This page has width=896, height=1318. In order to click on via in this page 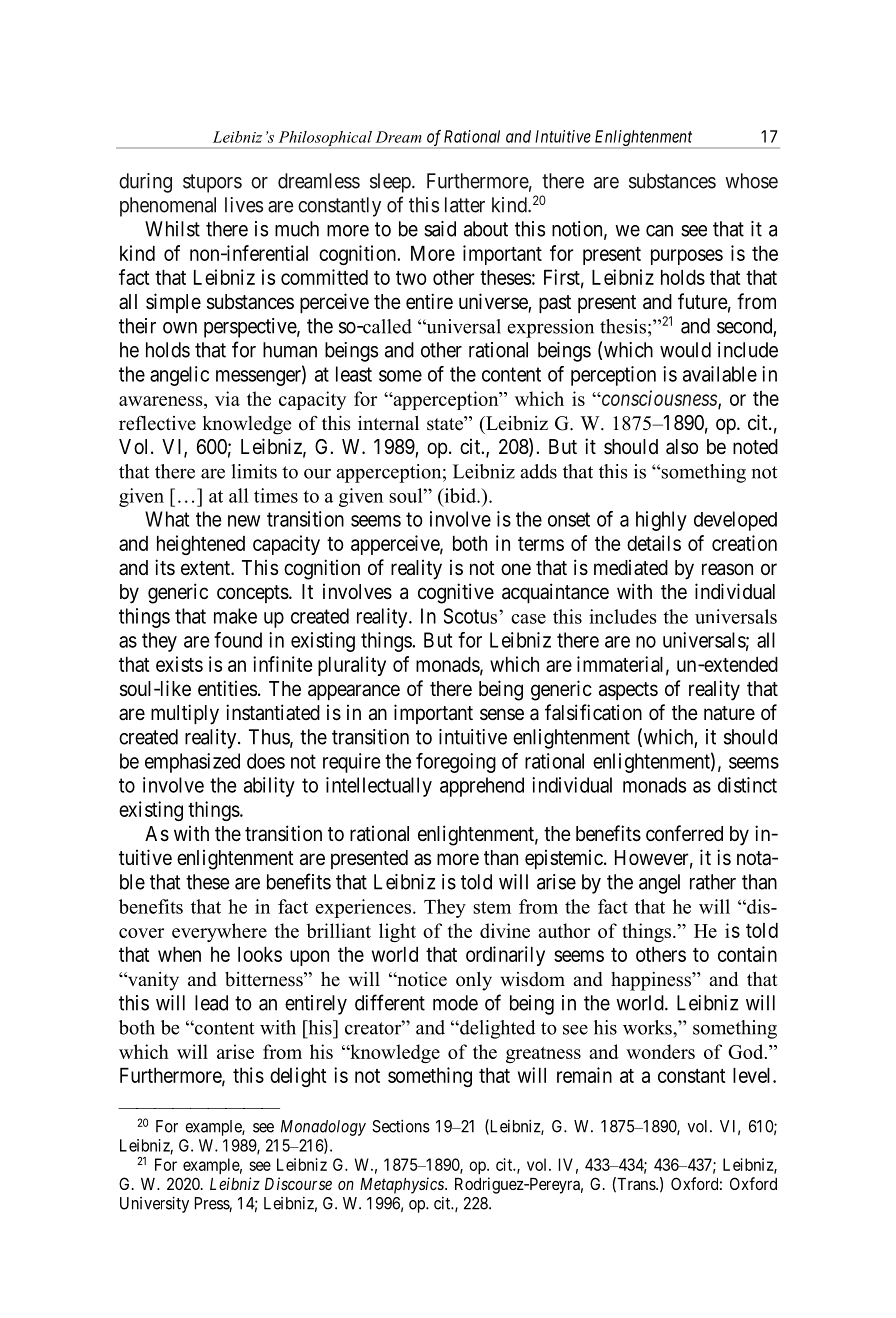, I will do `click(227, 398)`.
